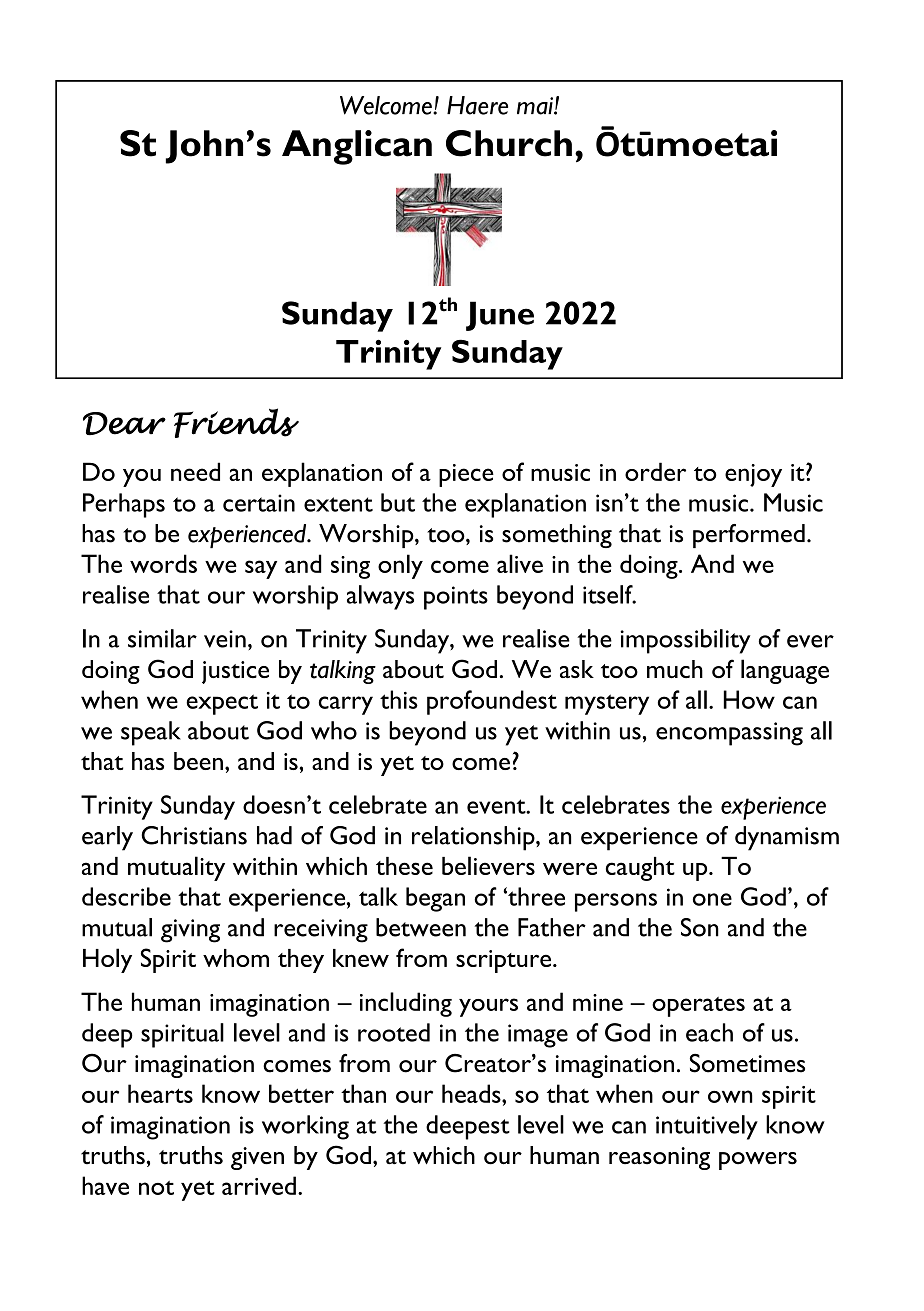  I want to click on piece, so click(466, 475).
